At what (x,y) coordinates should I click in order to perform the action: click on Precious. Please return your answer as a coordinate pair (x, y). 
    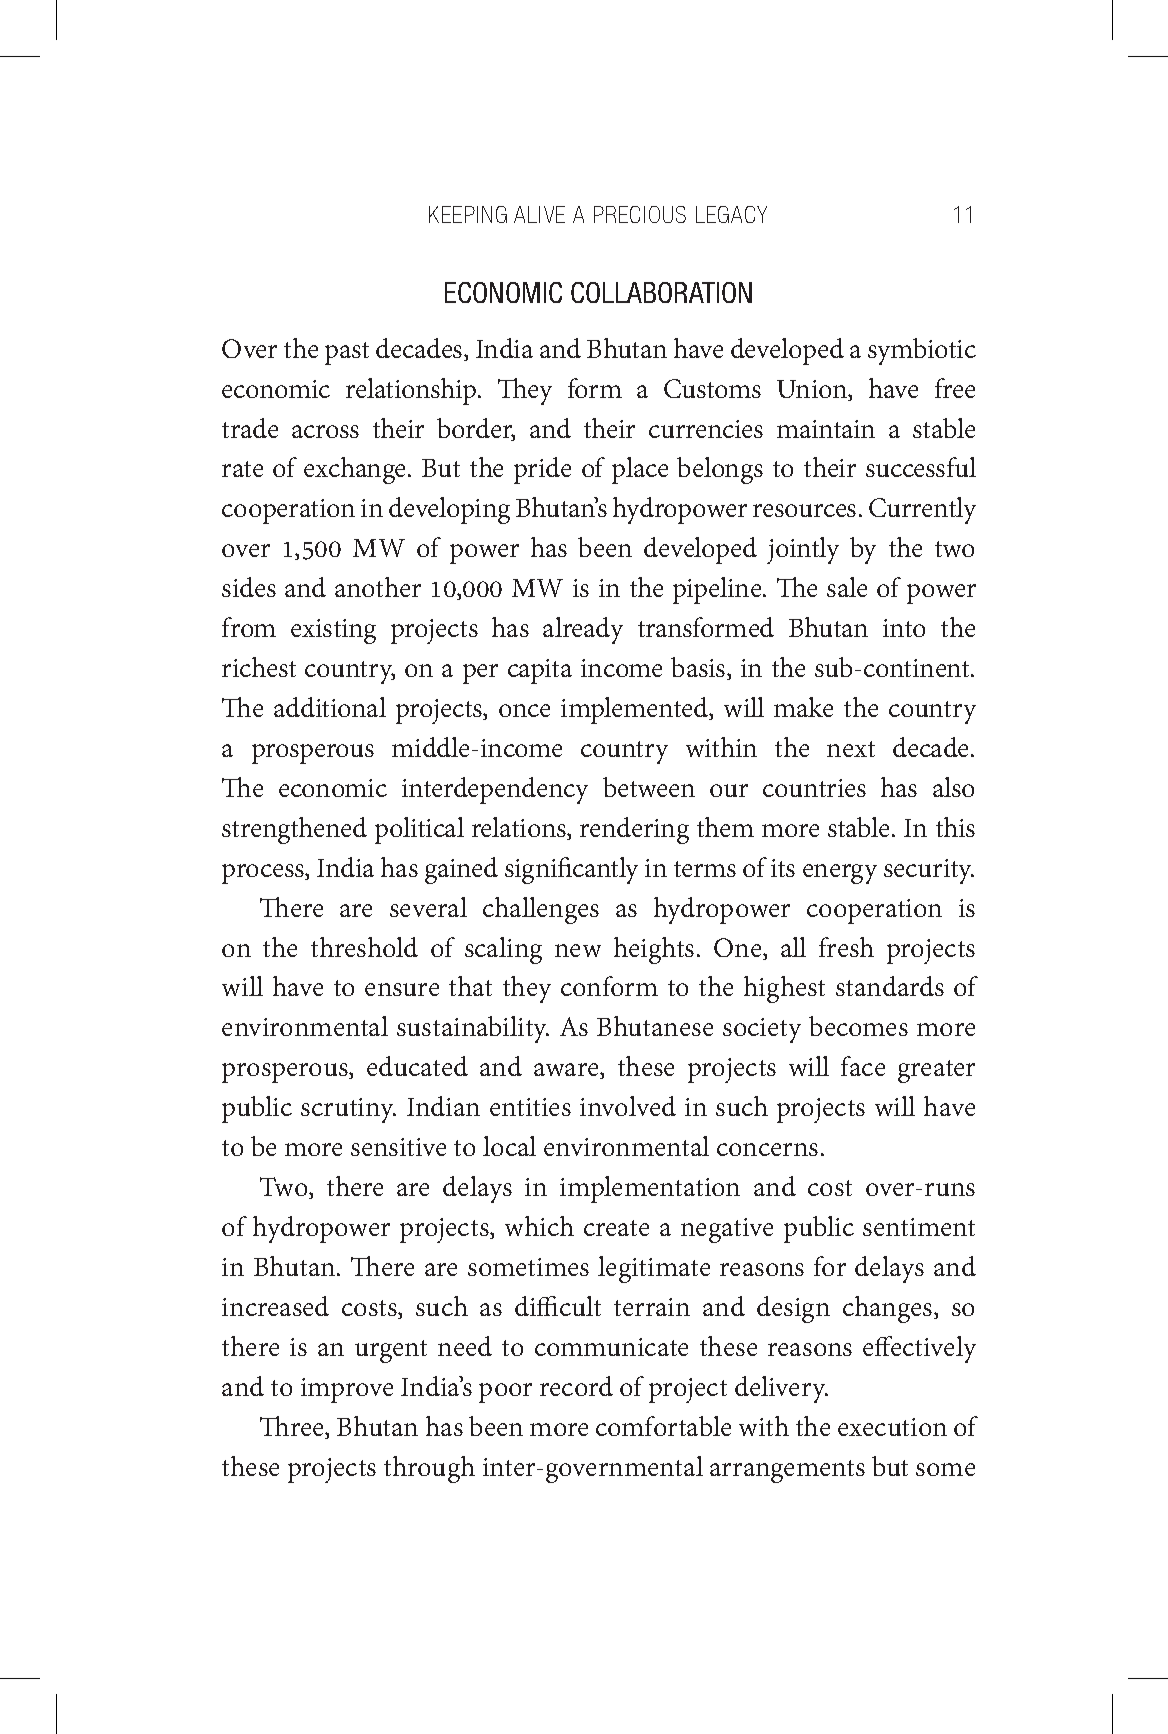
    Looking at the image, I should click on (640, 214).
